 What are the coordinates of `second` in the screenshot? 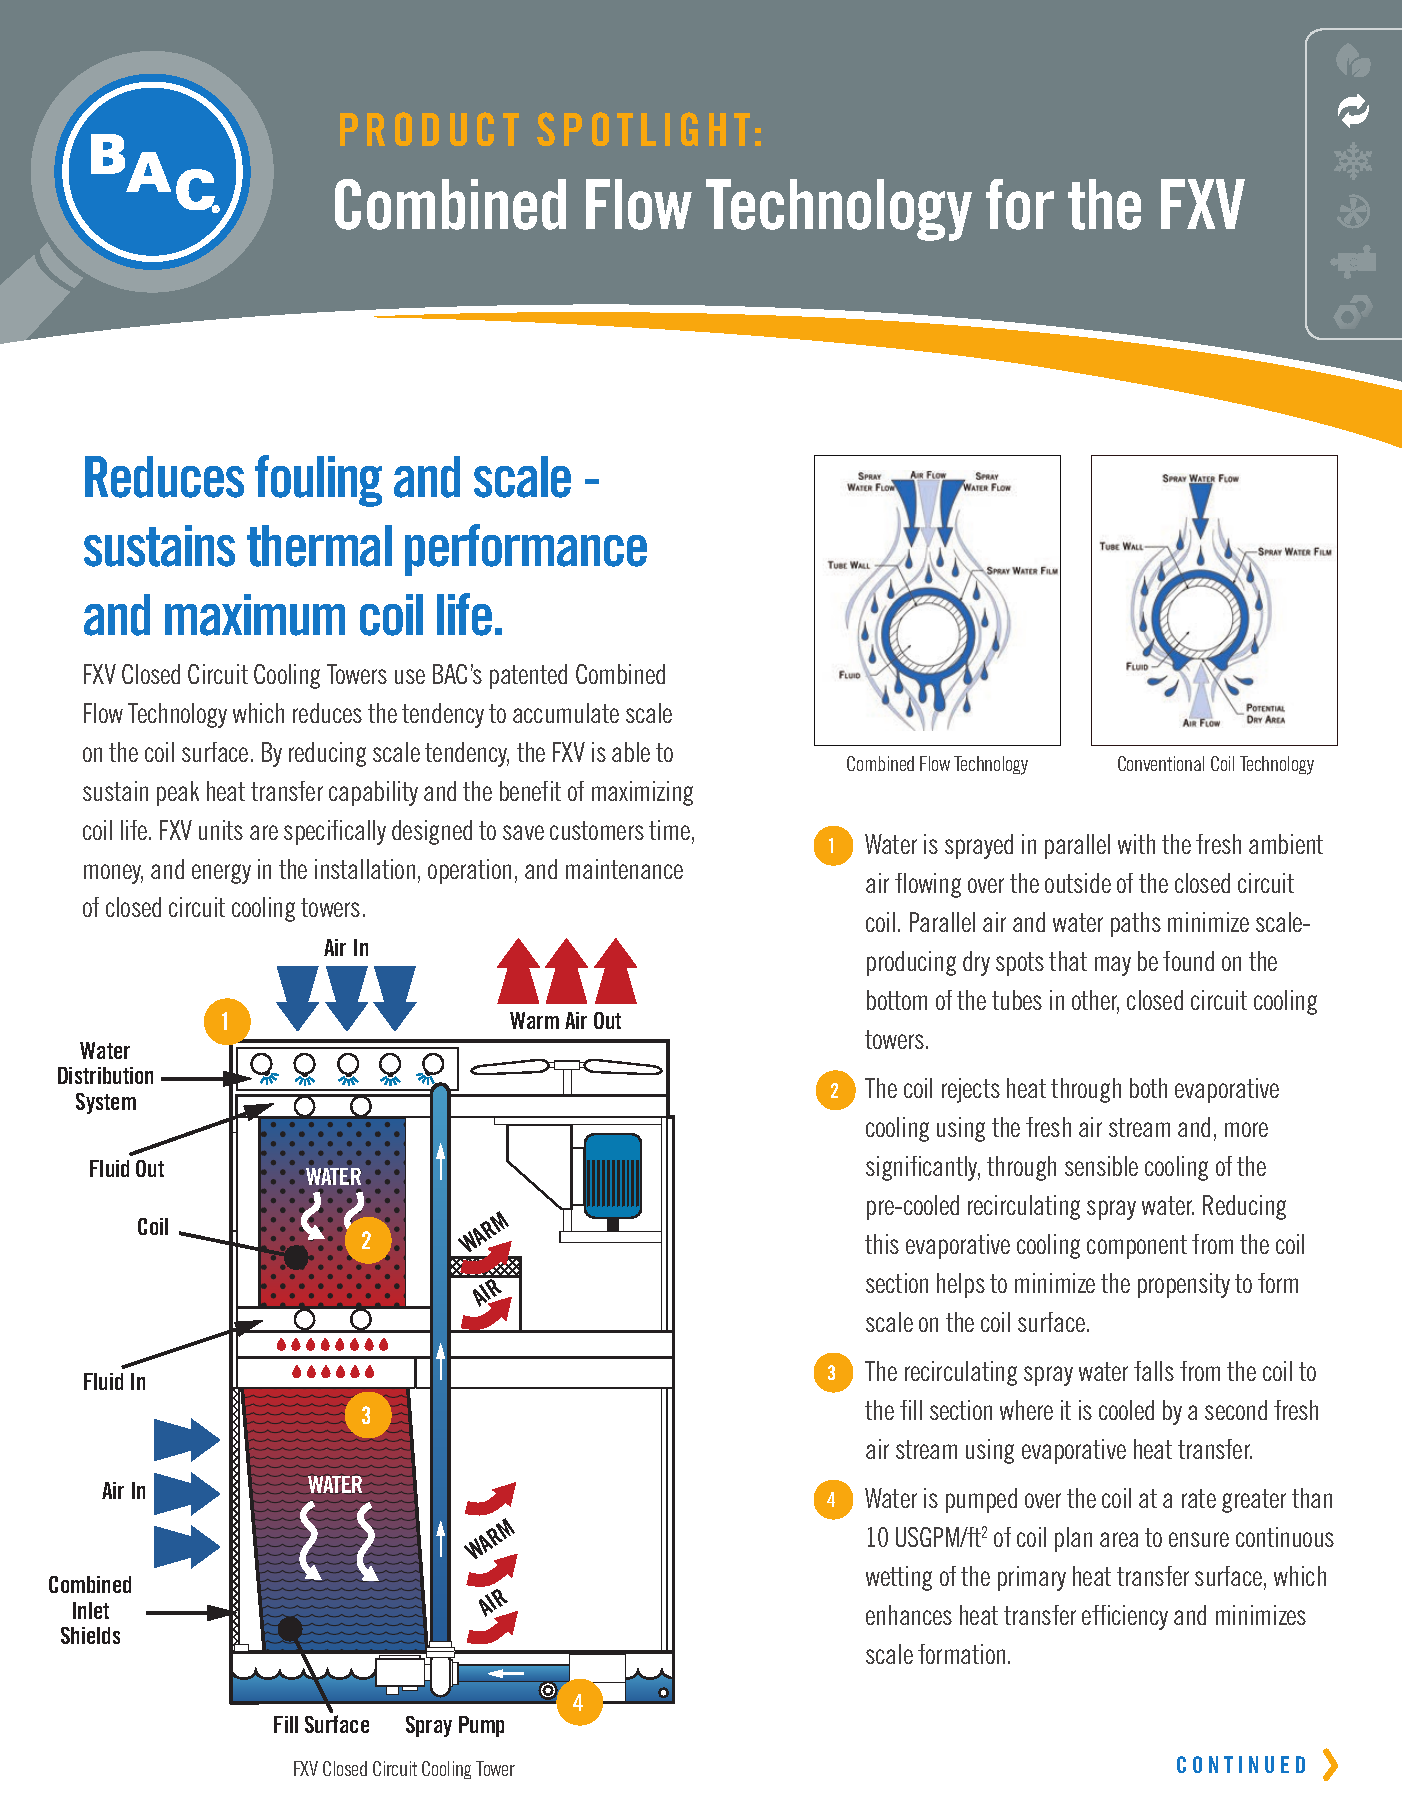 It's located at (1236, 1410).
